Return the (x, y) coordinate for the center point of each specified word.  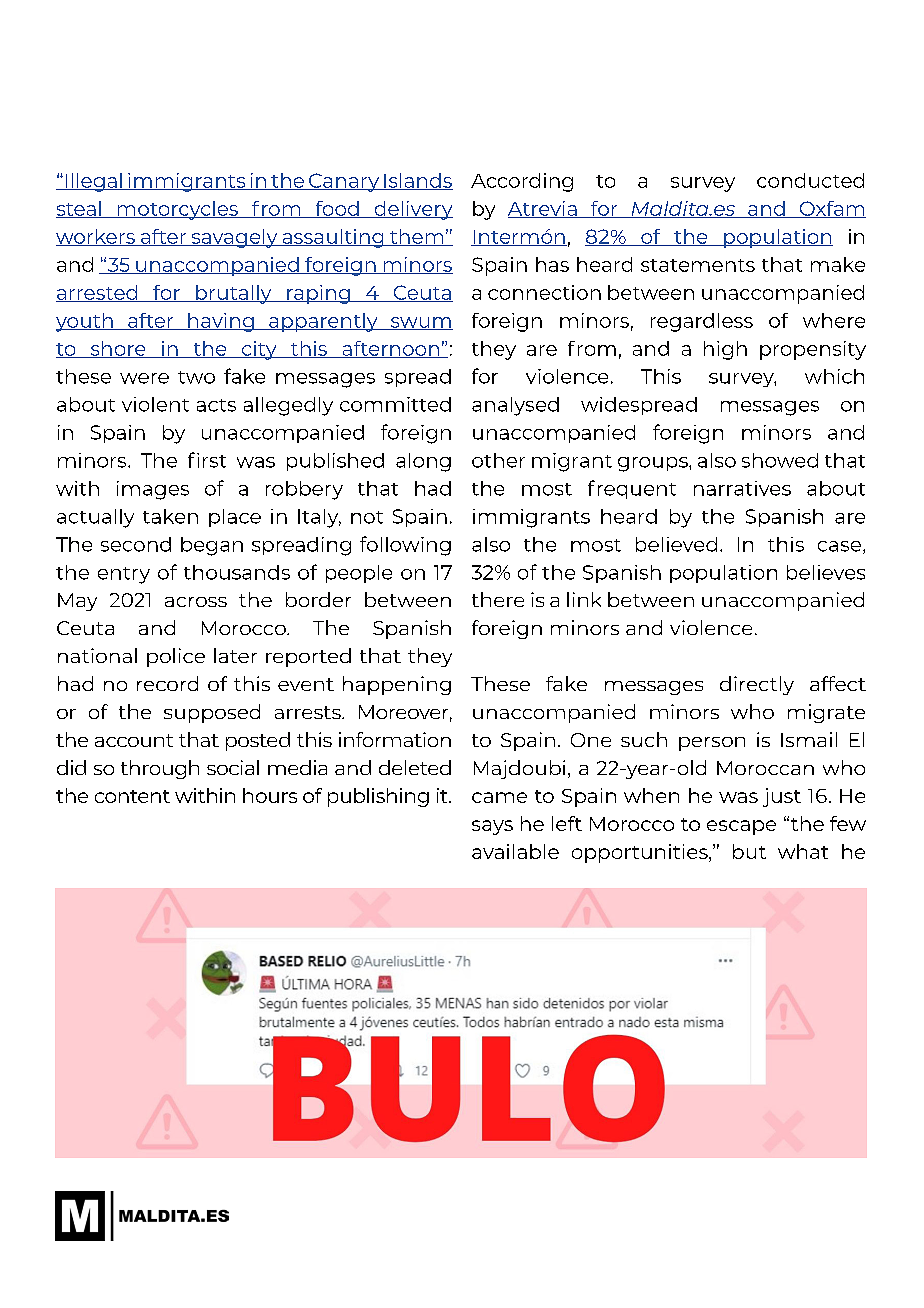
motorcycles (178, 210)
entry (124, 575)
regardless (702, 322)
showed (780, 460)
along (423, 462)
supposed (212, 713)
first (207, 460)
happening (397, 685)
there (498, 599)
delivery (412, 210)
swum (420, 323)
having (221, 322)
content (132, 796)
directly (757, 685)
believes (826, 572)
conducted (810, 180)
